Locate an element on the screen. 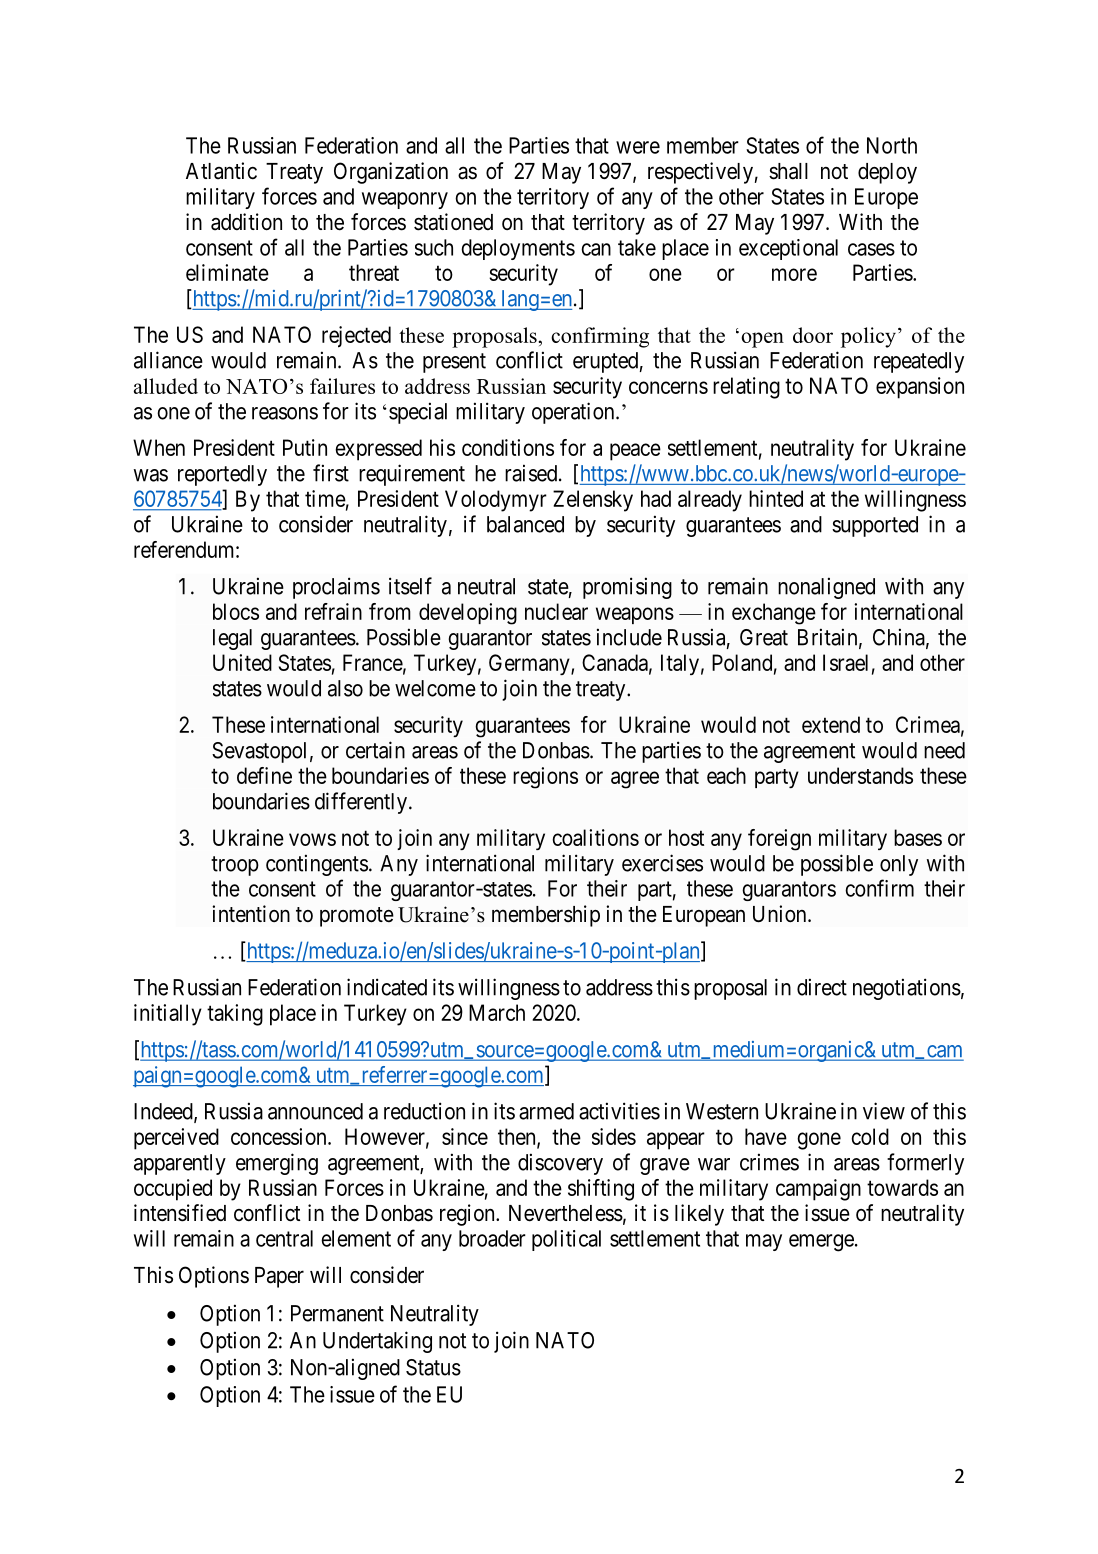 This screenshot has width=1098, height=1554. initially is located at coordinates (168, 1015).
